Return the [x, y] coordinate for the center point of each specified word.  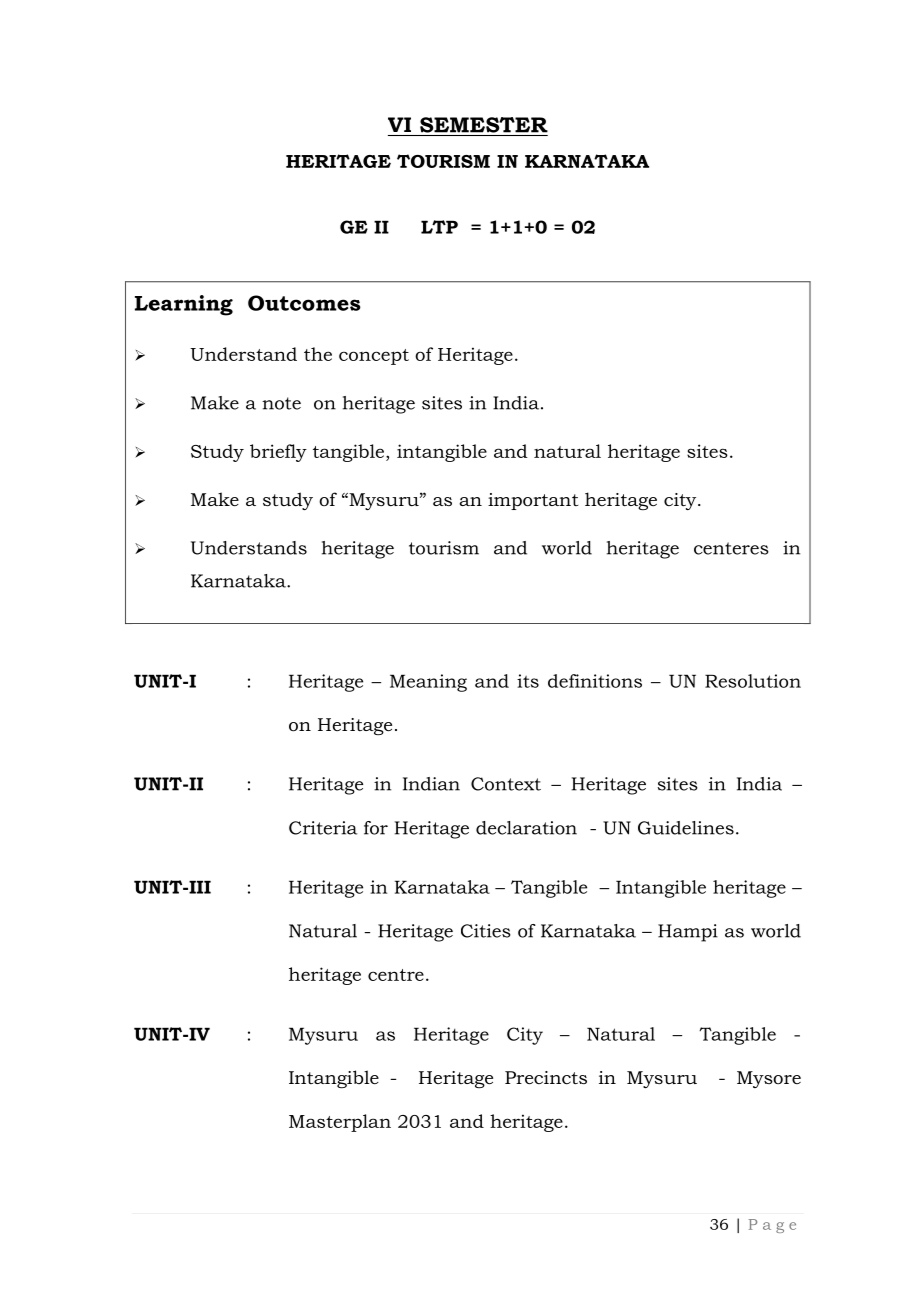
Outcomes [304, 303]
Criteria [323, 828]
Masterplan [340, 1123]
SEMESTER [484, 125]
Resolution [753, 681]
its [528, 681]
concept [374, 357]
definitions [595, 681]
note [281, 403]
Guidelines [686, 828]
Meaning [428, 683]
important [533, 501]
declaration [526, 828]
